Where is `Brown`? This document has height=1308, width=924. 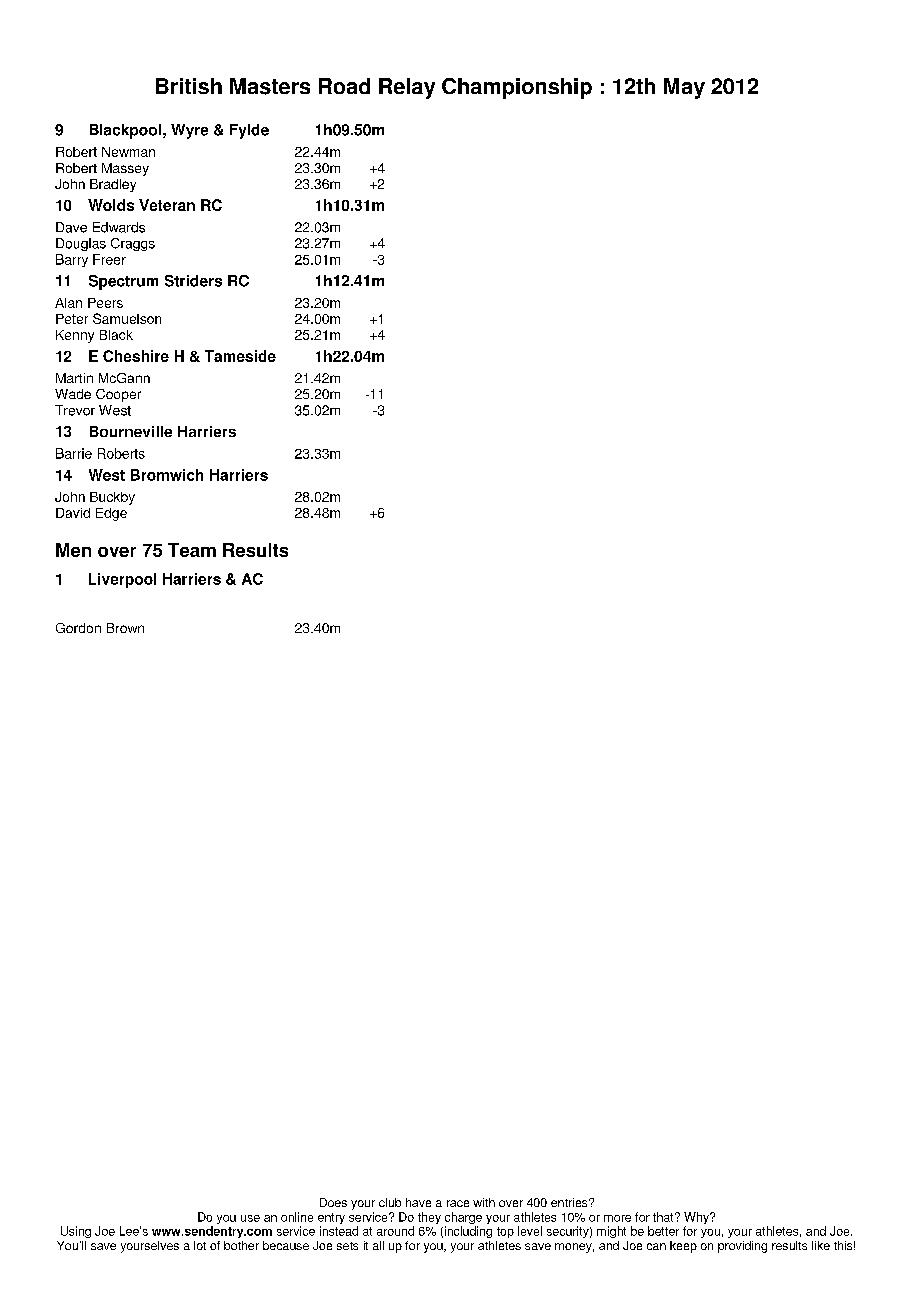 Brown is located at coordinates (125, 628).
